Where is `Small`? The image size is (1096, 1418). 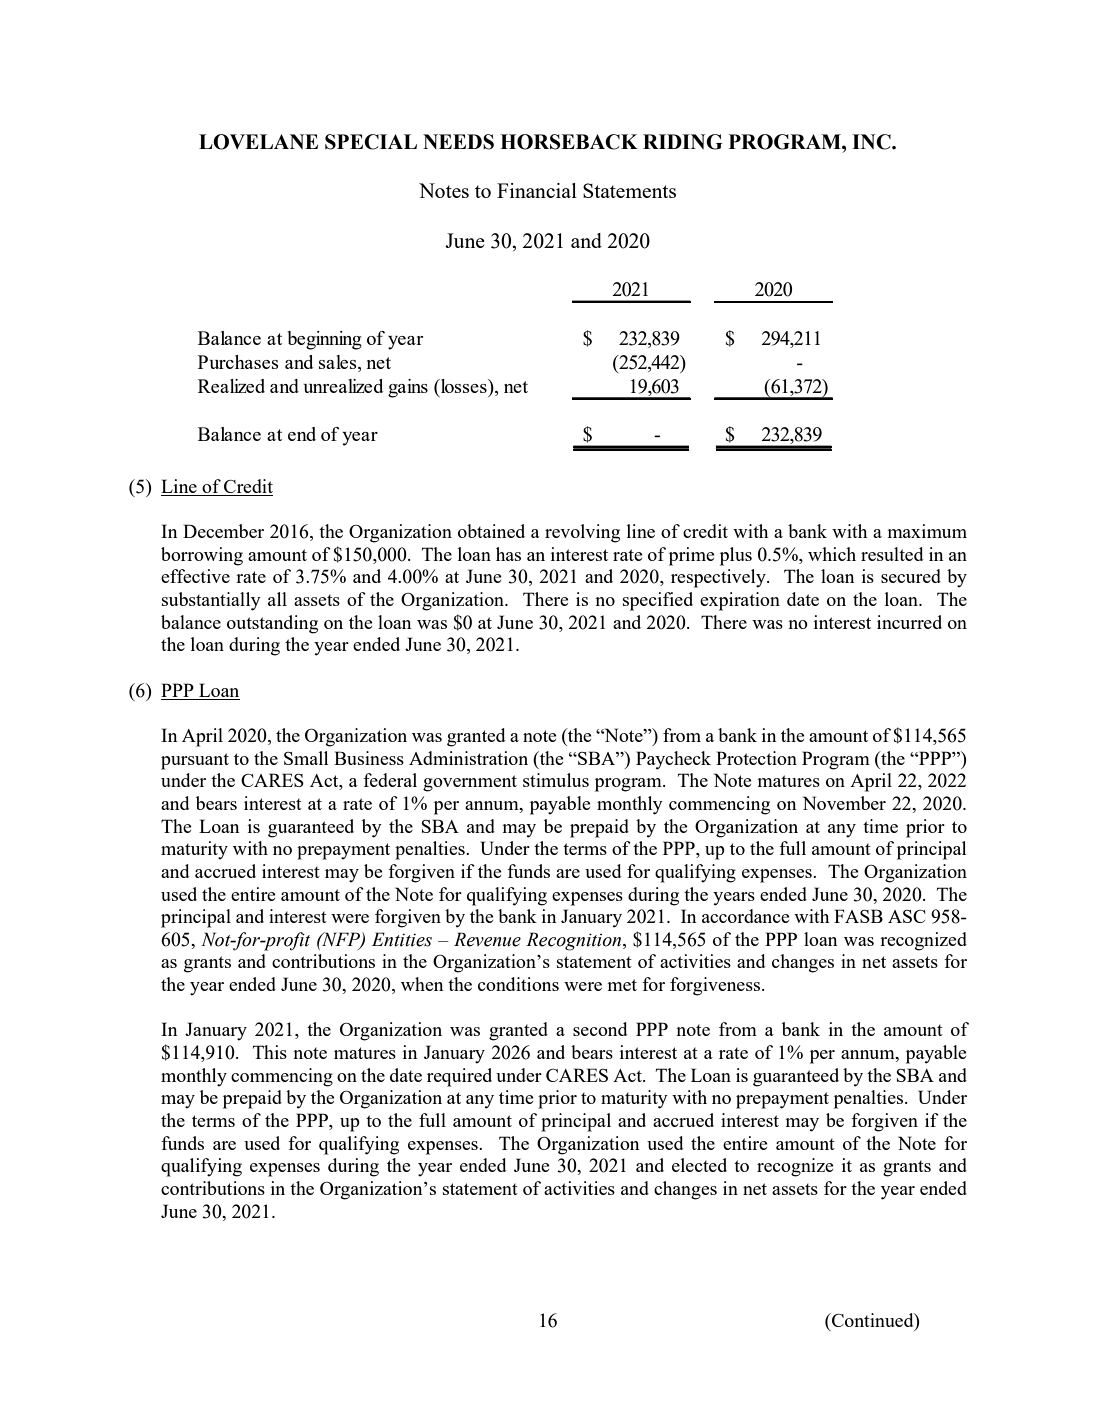
Small is located at coordinates (306, 758).
